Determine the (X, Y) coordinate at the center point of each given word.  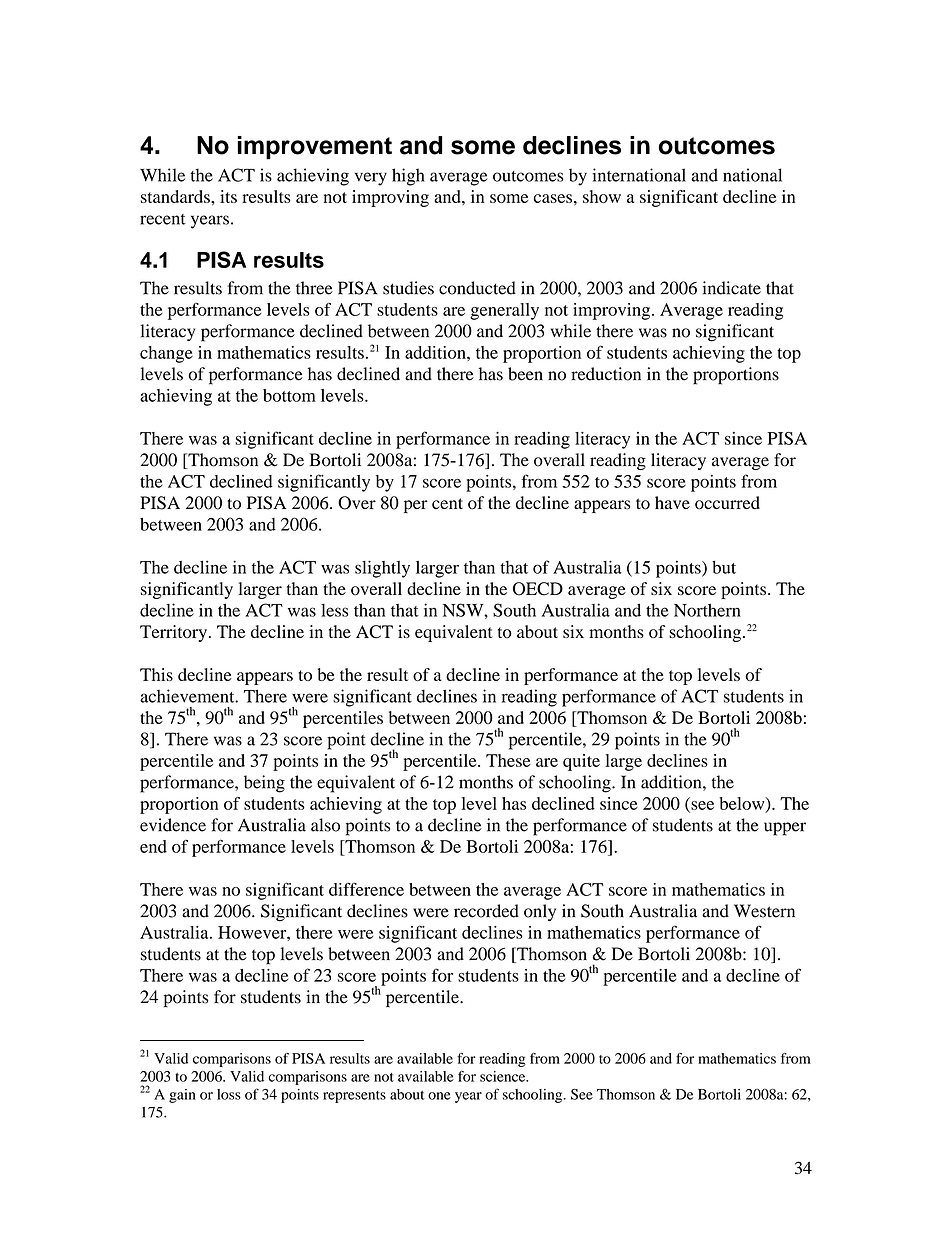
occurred (727, 503)
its (228, 196)
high (408, 177)
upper (785, 829)
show (602, 196)
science (504, 1076)
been (525, 374)
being (264, 784)
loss (229, 1094)
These (508, 760)
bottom (289, 395)
